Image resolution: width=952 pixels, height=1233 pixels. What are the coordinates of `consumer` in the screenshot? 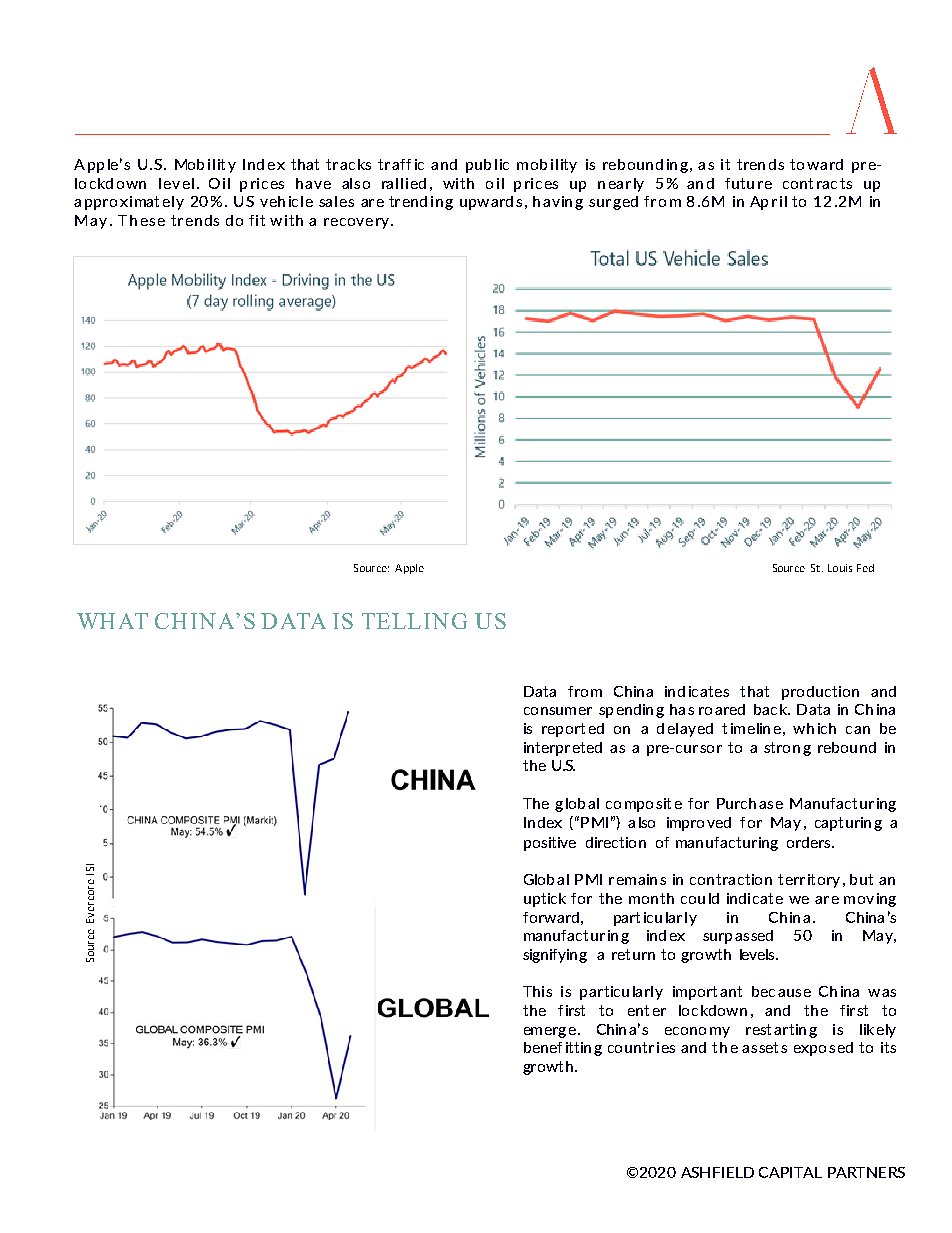 It's located at (558, 711).
